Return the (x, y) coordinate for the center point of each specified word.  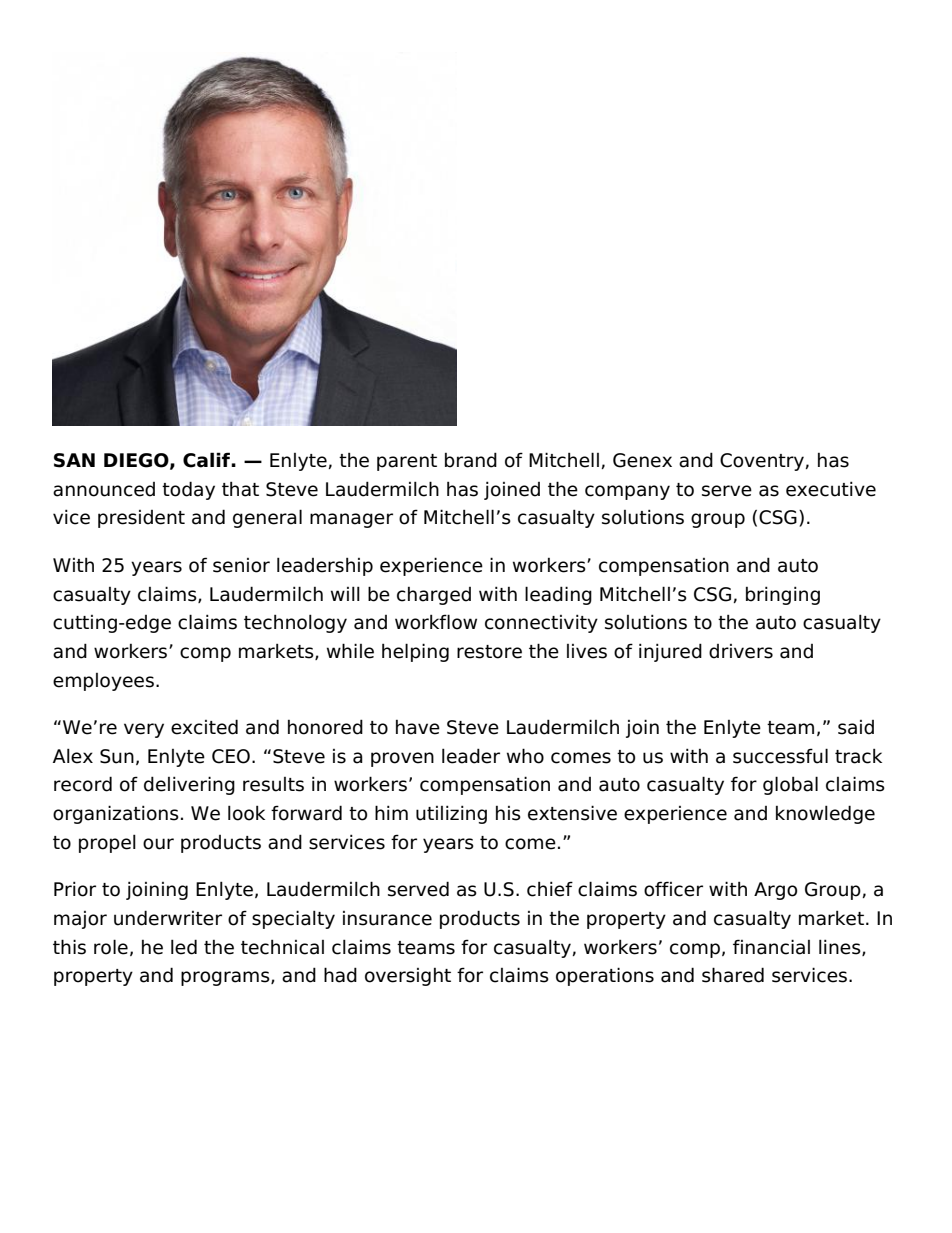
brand (471, 460)
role (111, 947)
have (418, 727)
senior (241, 565)
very (144, 730)
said (856, 727)
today (188, 490)
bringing (783, 595)
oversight (408, 977)
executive (831, 489)
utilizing (451, 814)
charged (434, 596)
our (158, 844)
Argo (775, 891)
